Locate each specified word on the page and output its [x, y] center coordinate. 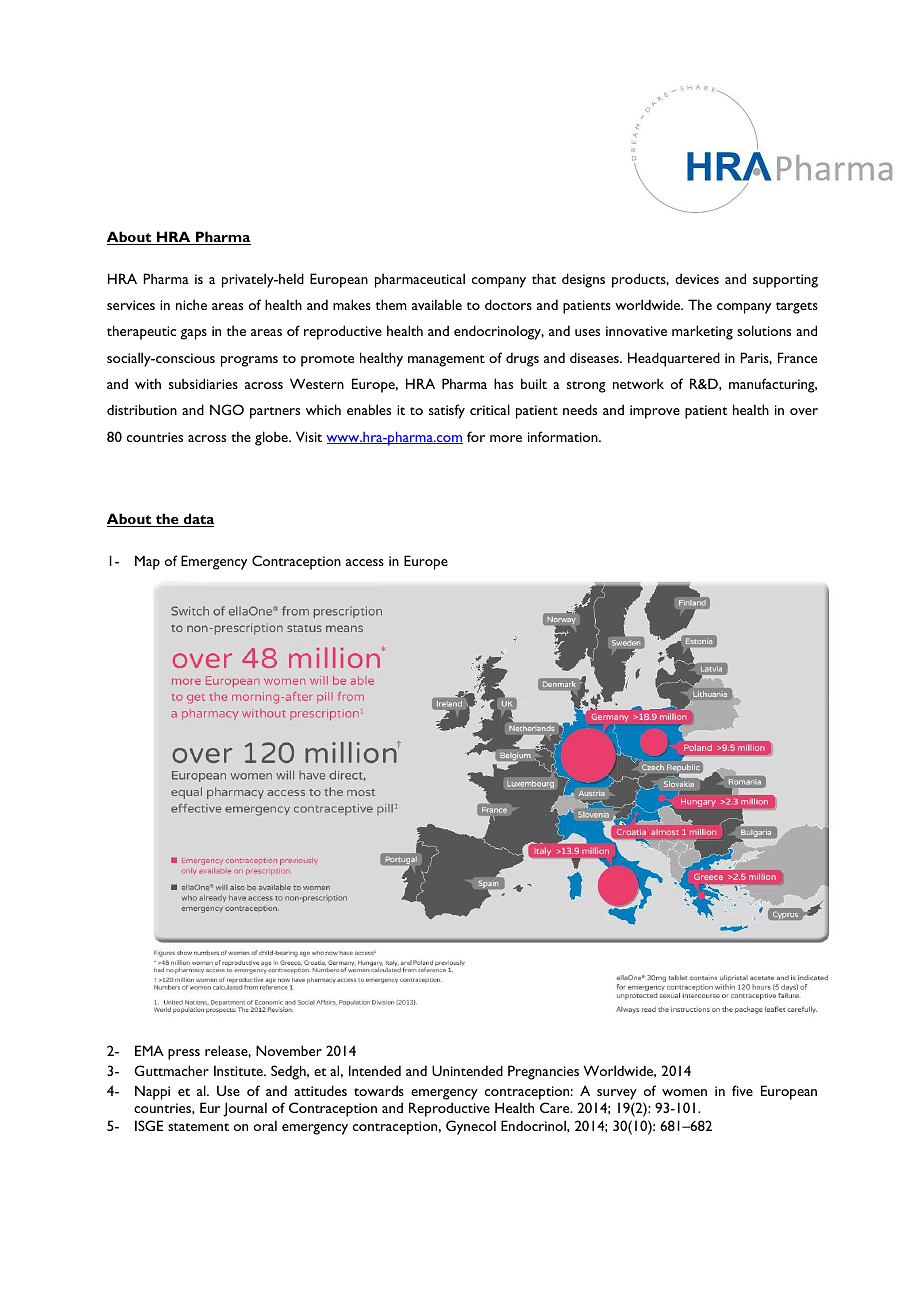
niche [191, 304]
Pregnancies [543, 1072]
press [184, 1054]
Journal [245, 1109]
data [197, 520]
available [437, 304]
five [742, 1090]
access [365, 562]
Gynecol [471, 1127]
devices [697, 278]
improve [655, 412]
